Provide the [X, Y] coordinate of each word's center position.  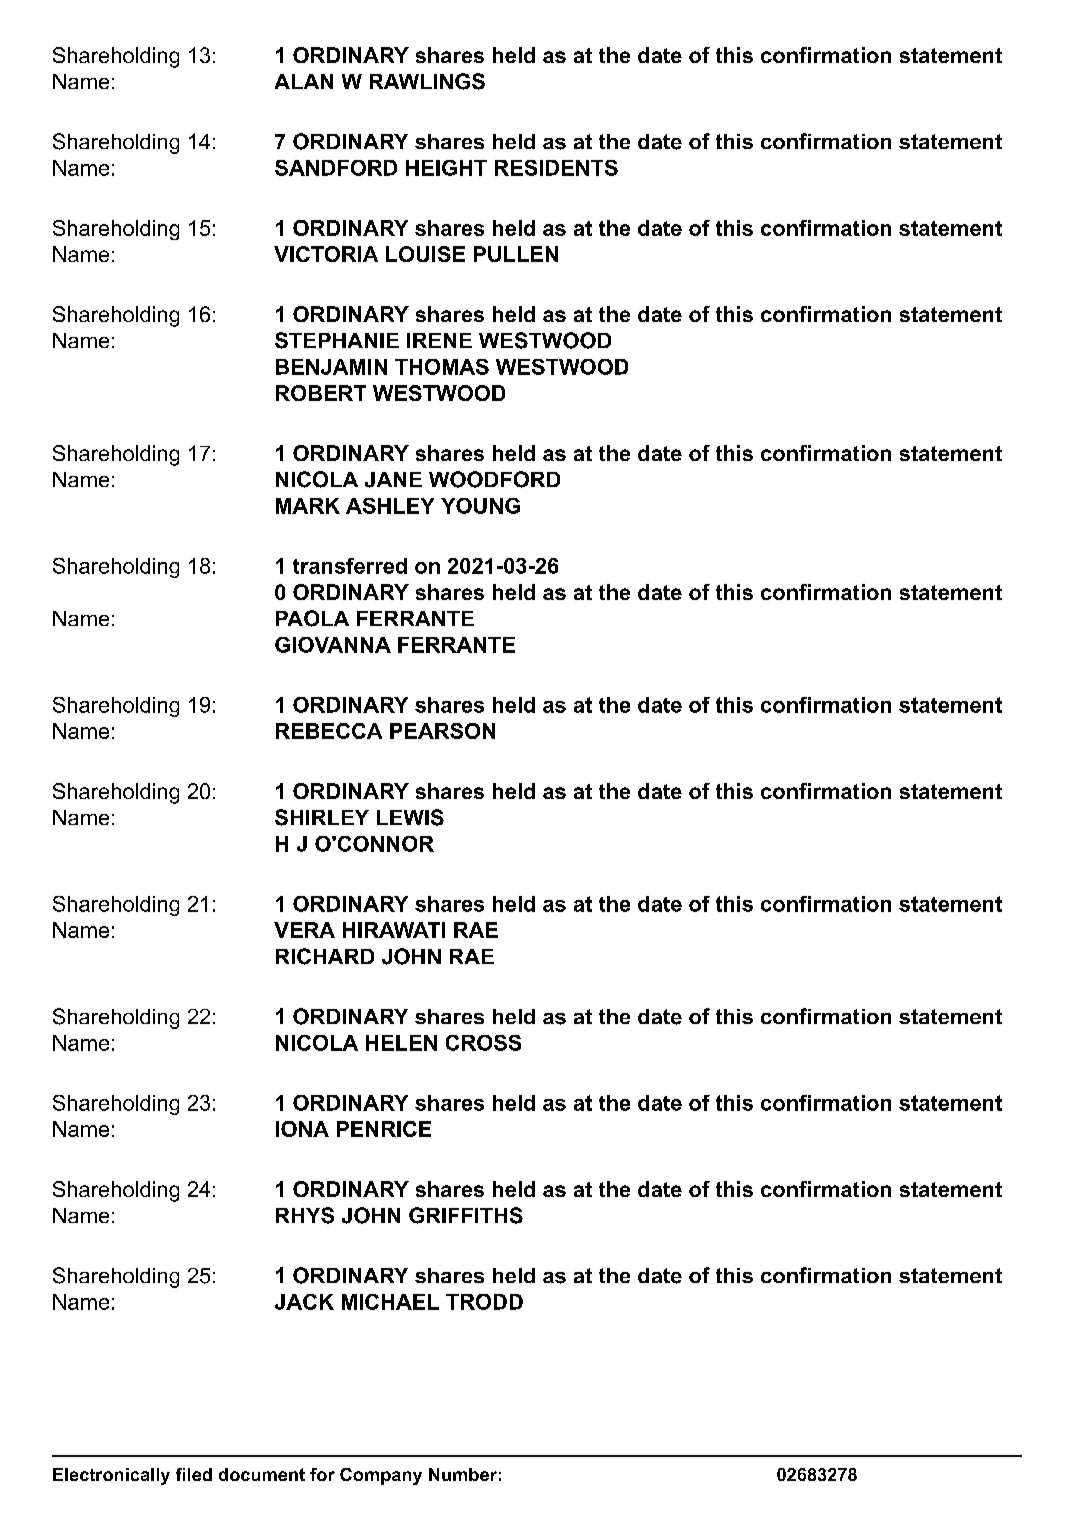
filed [194, 1474]
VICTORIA [326, 254]
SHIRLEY [322, 817]
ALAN [304, 81]
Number [463, 1474]
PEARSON [442, 731]
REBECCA [329, 731]
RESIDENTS [556, 168]
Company [381, 1476]
